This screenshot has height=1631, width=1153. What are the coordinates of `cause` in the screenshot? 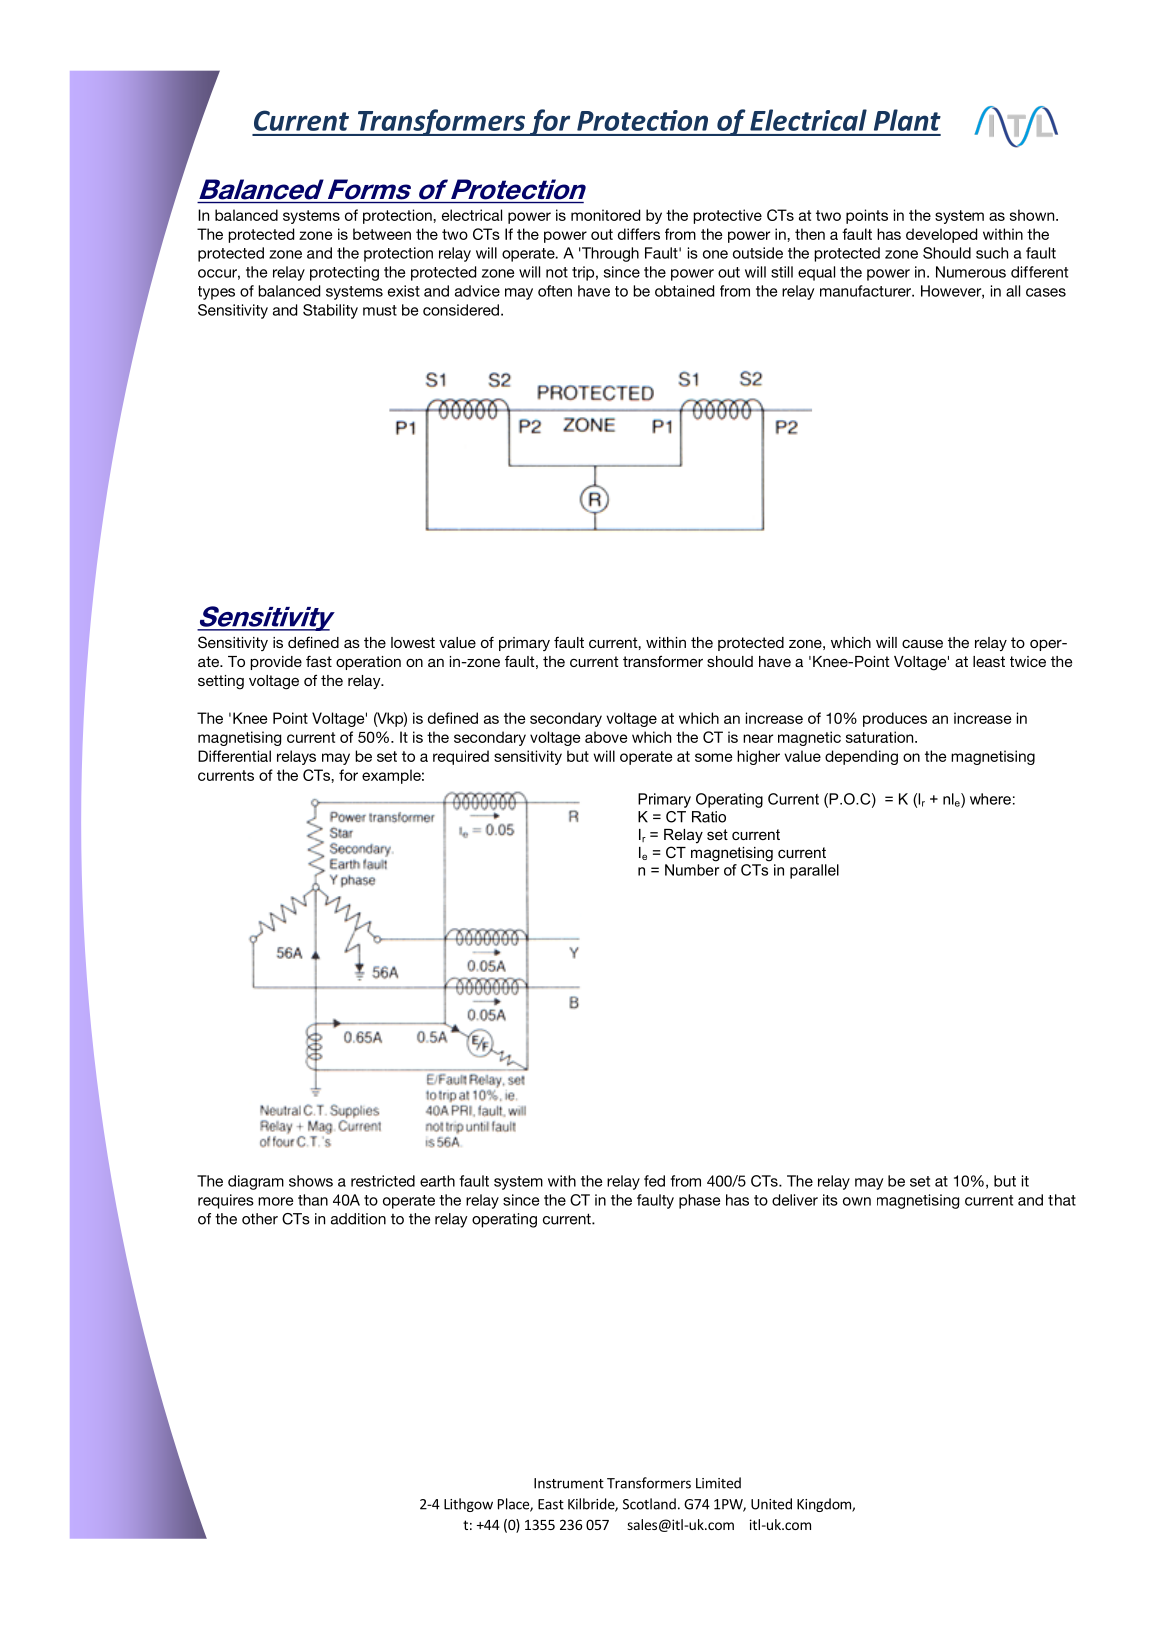 It's located at (922, 643).
